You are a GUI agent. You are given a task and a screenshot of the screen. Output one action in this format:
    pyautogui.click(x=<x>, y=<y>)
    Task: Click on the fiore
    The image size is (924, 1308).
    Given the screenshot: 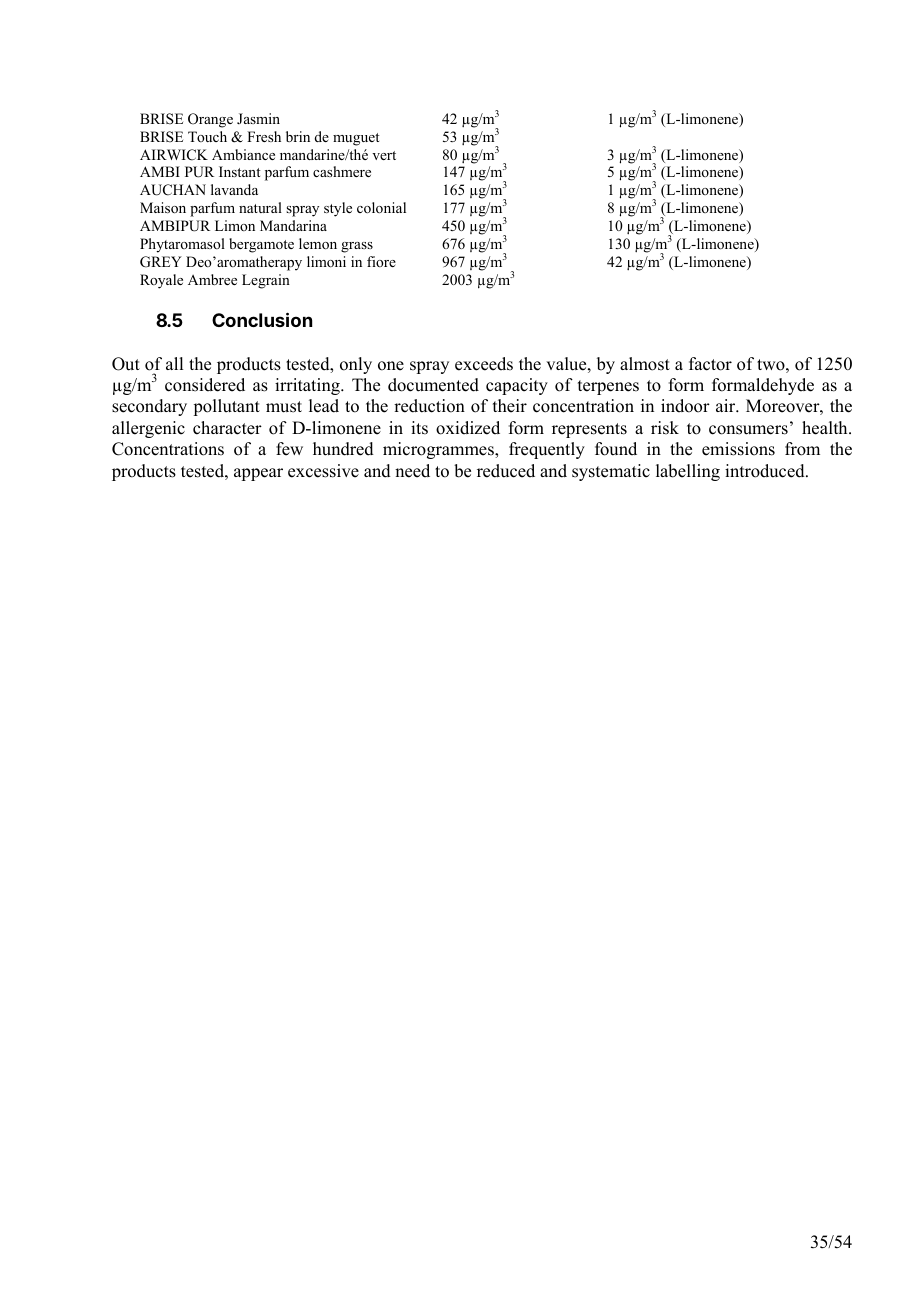 What is the action you would take?
    pyautogui.click(x=381, y=261)
